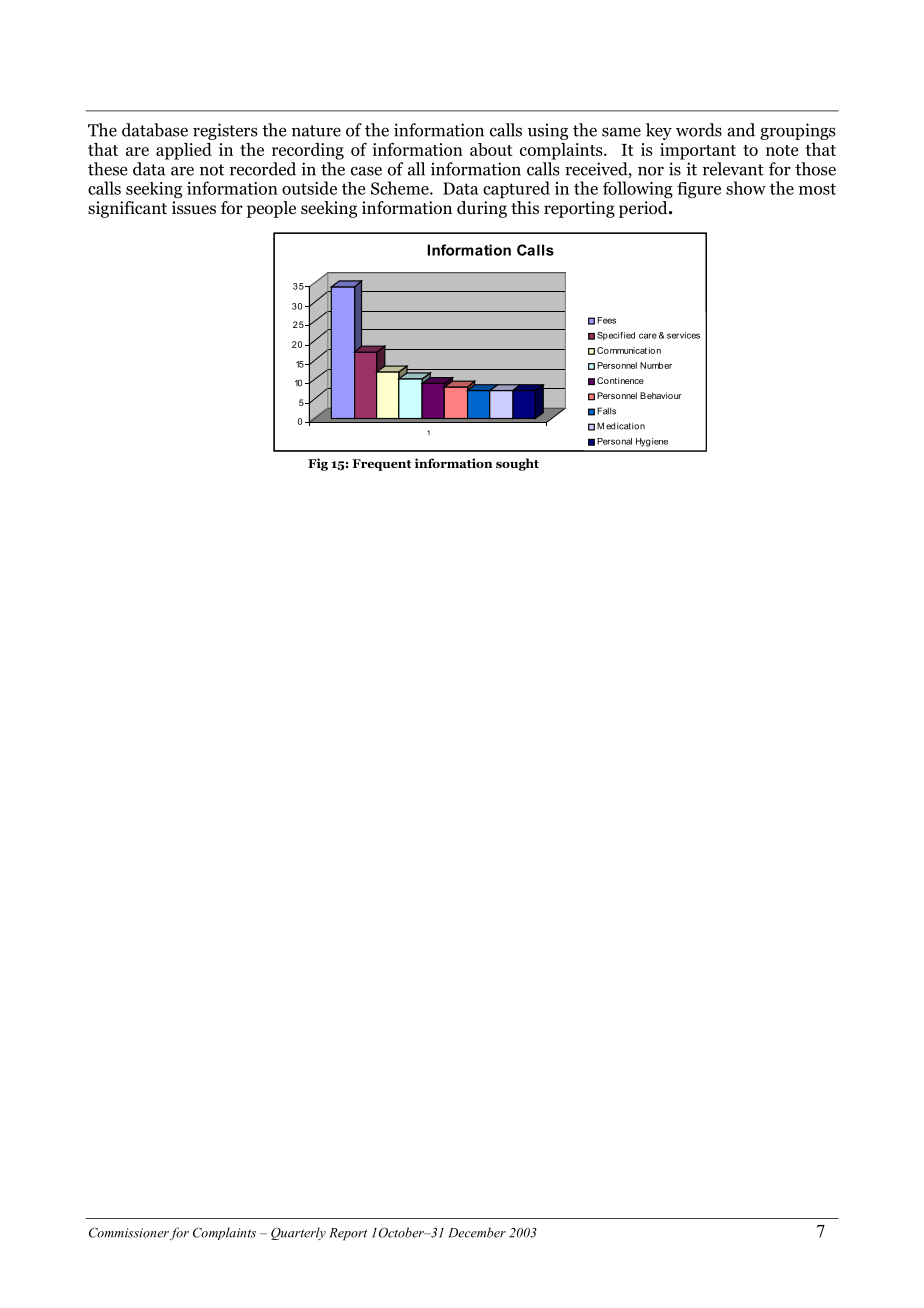 The width and height of the screenshot is (924, 1308). I want to click on about, so click(491, 149).
